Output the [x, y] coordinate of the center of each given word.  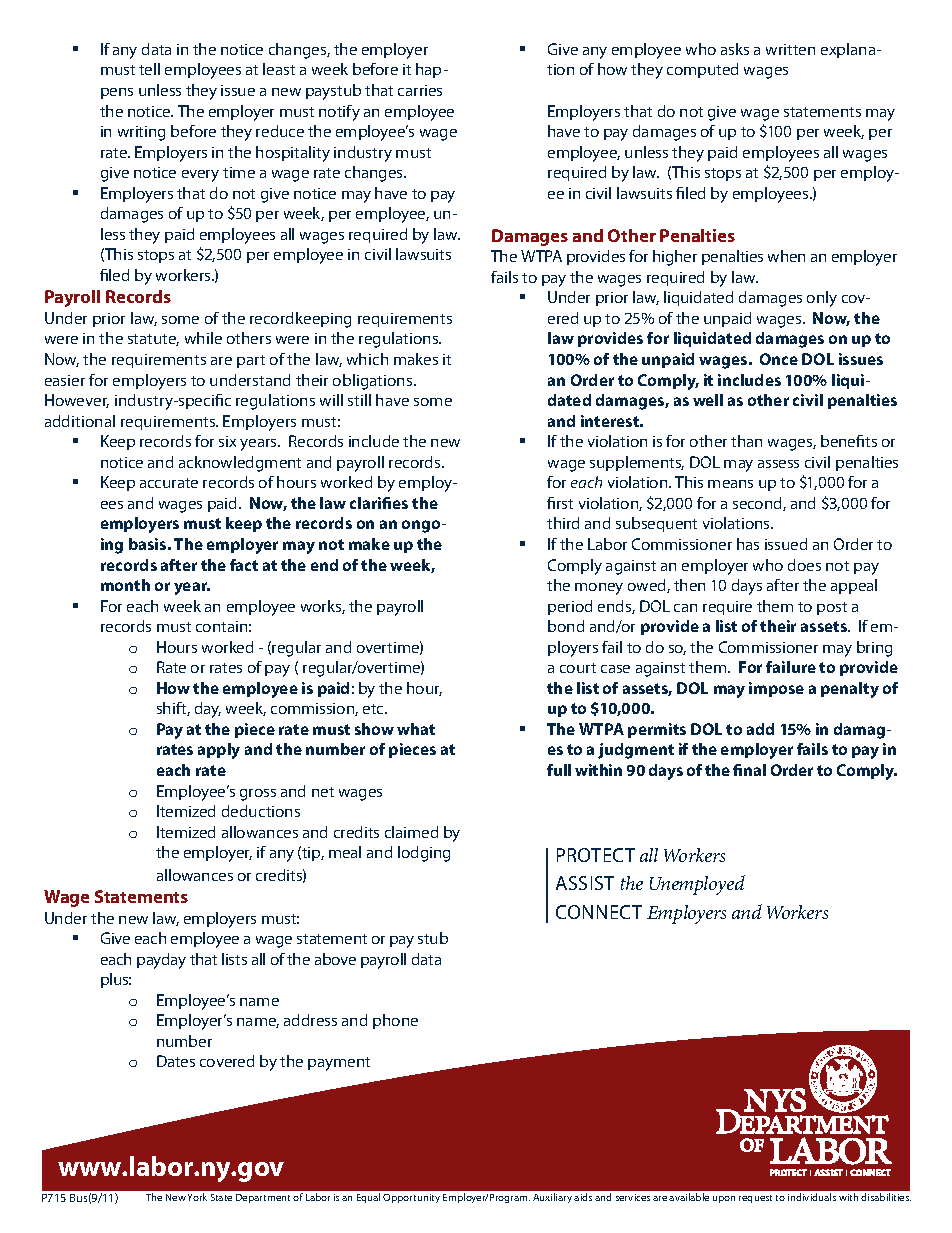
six [227, 441]
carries [420, 90]
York [197, 1197]
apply [219, 751]
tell [149, 69]
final [749, 770]
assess [778, 464]
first [560, 503]
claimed [411, 832]
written [790, 49]
